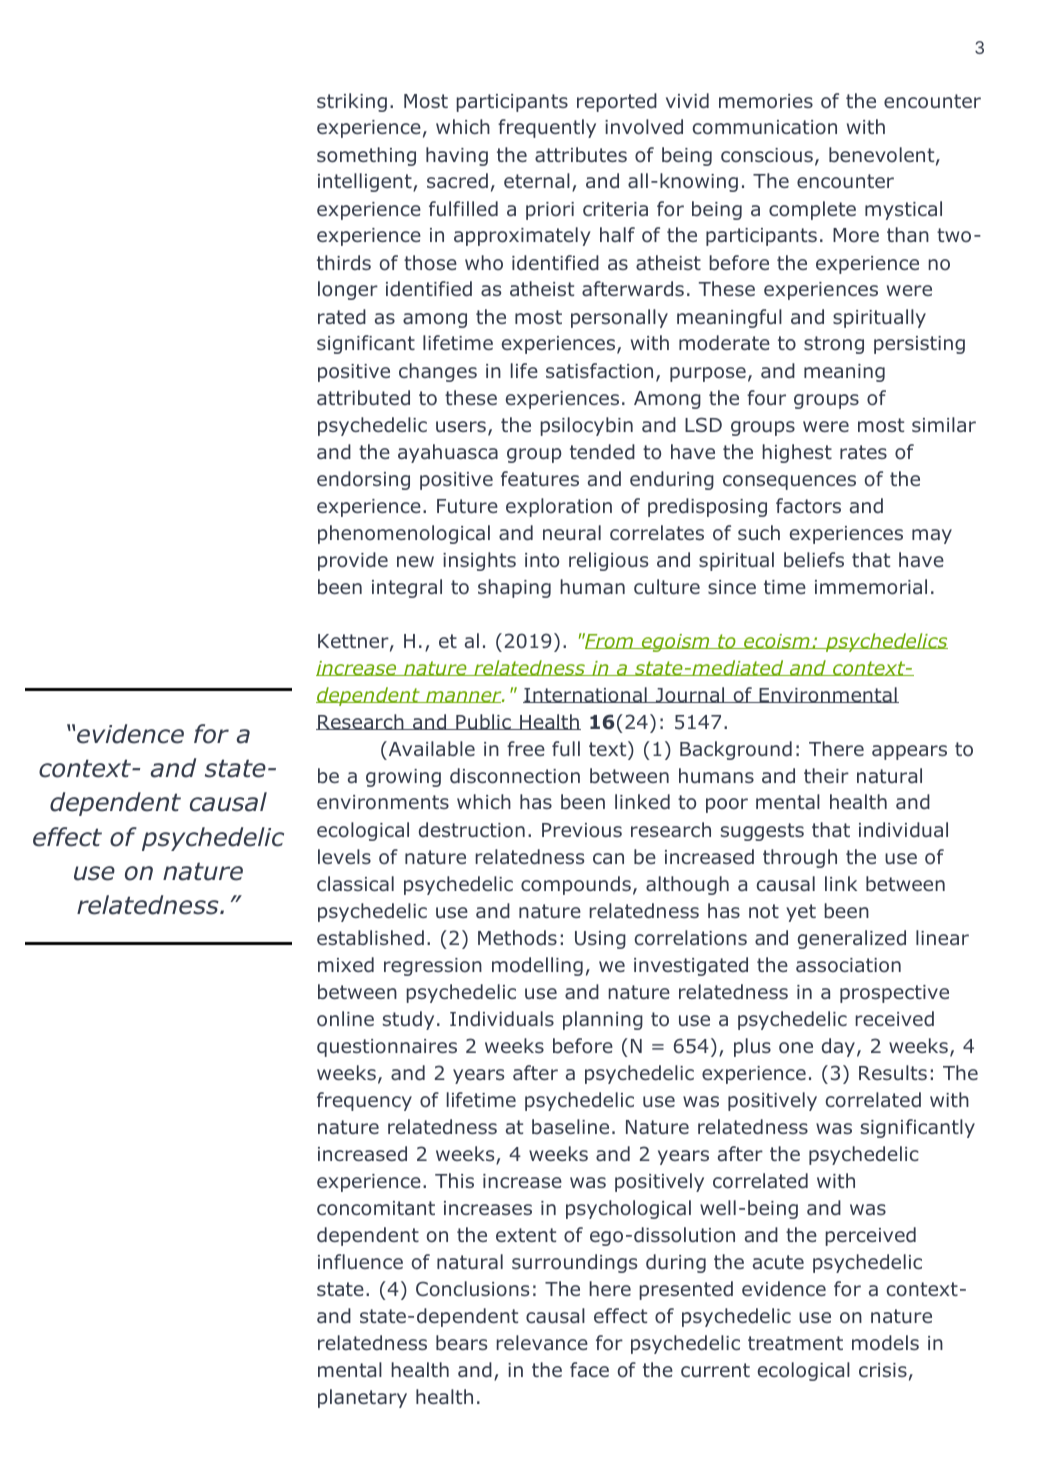 Image resolution: width=1046 pixels, height=1479 pixels. I want to click on mystical, so click(903, 210).
